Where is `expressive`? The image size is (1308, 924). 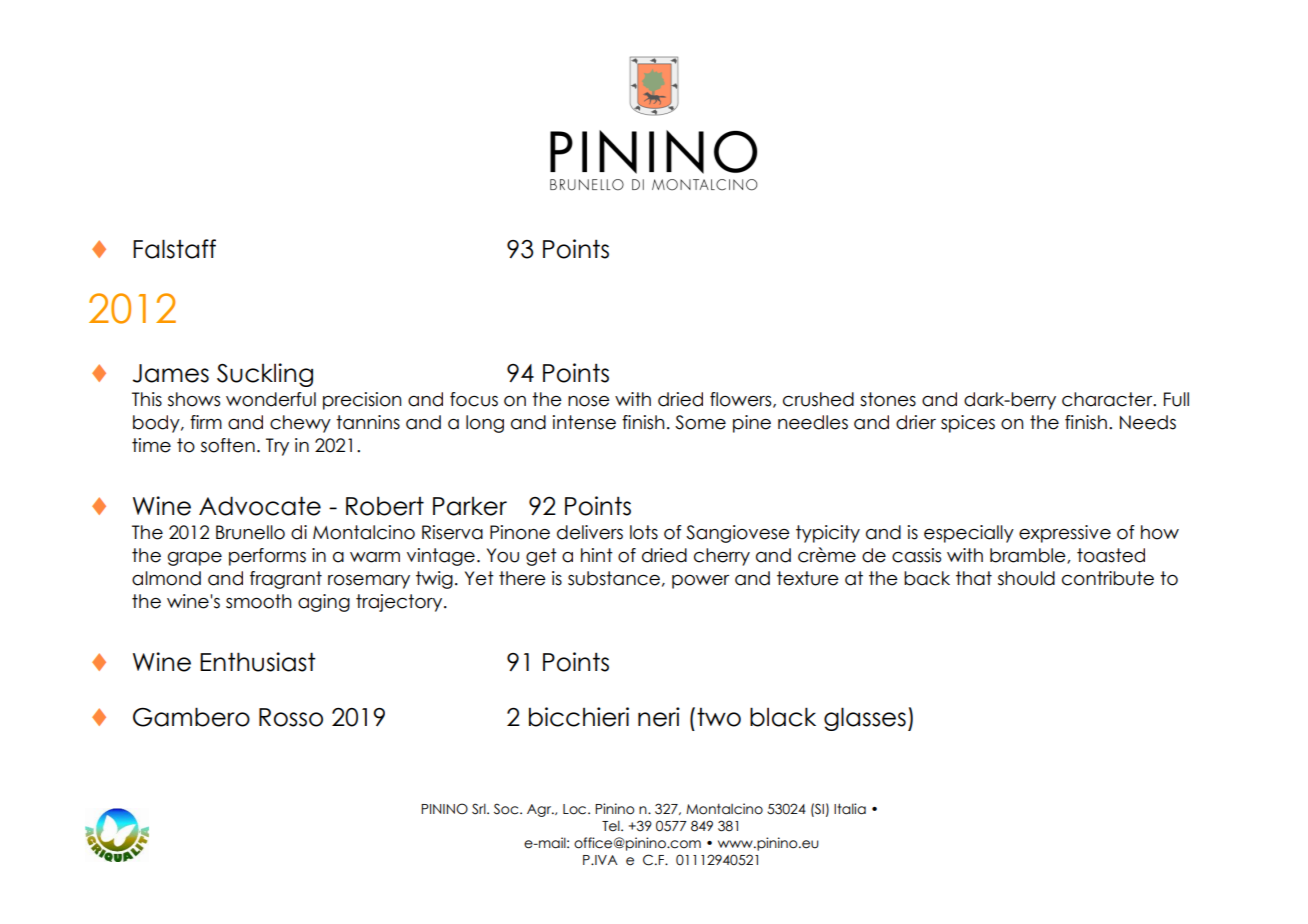 expressive is located at coordinates (1065, 534).
